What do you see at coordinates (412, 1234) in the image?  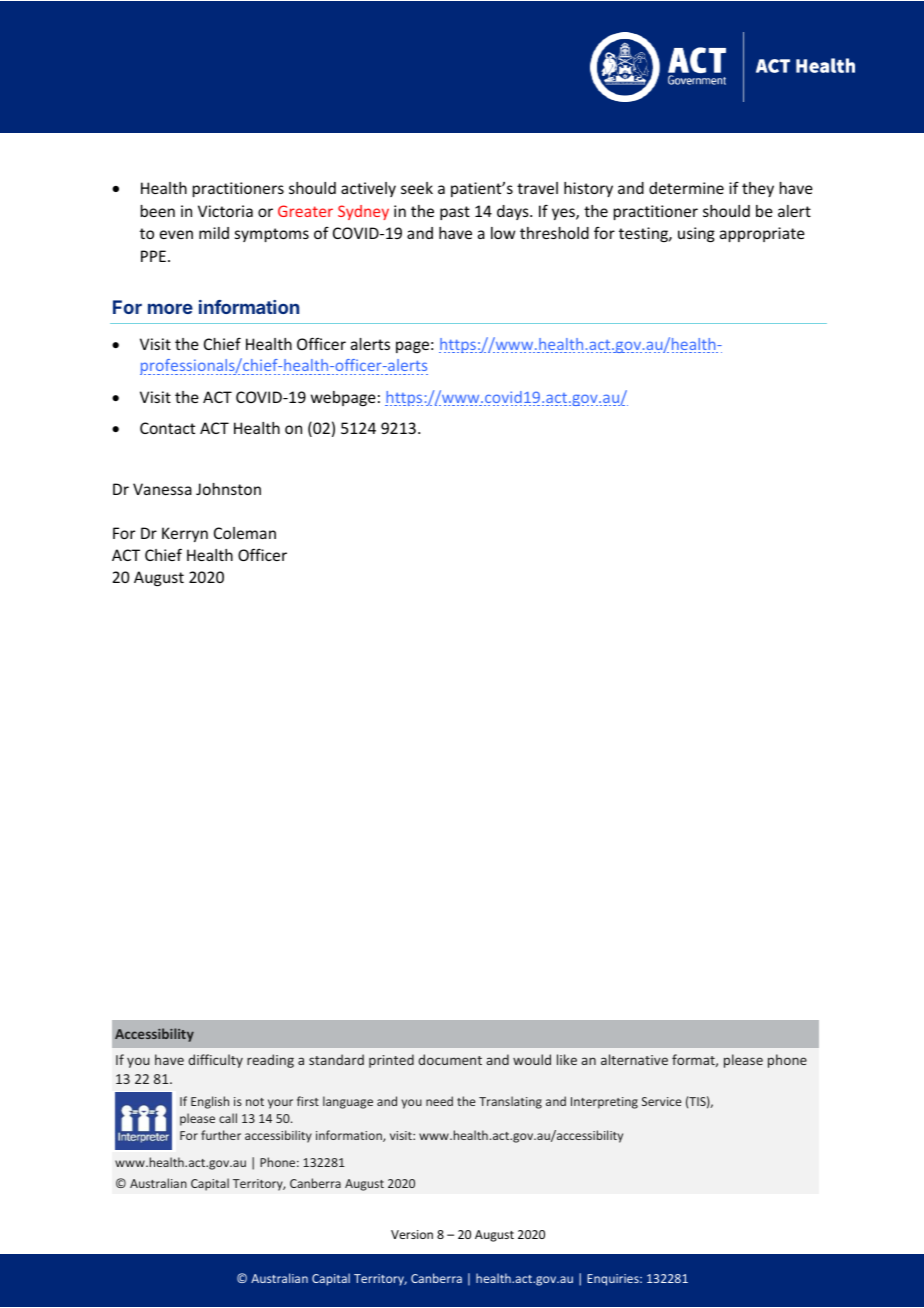 I see `Version` at bounding box center [412, 1234].
